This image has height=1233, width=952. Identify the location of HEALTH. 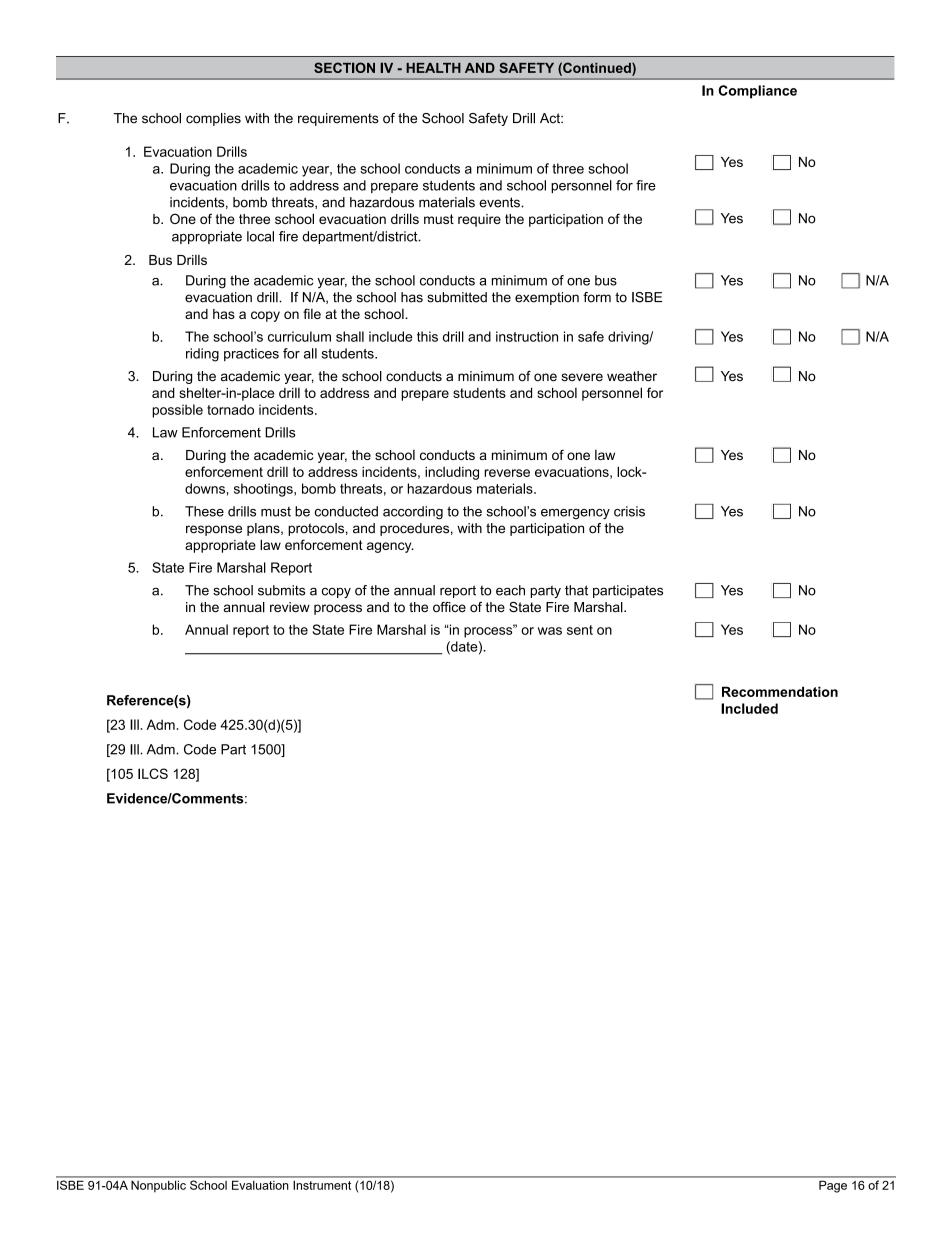
(433, 68).
